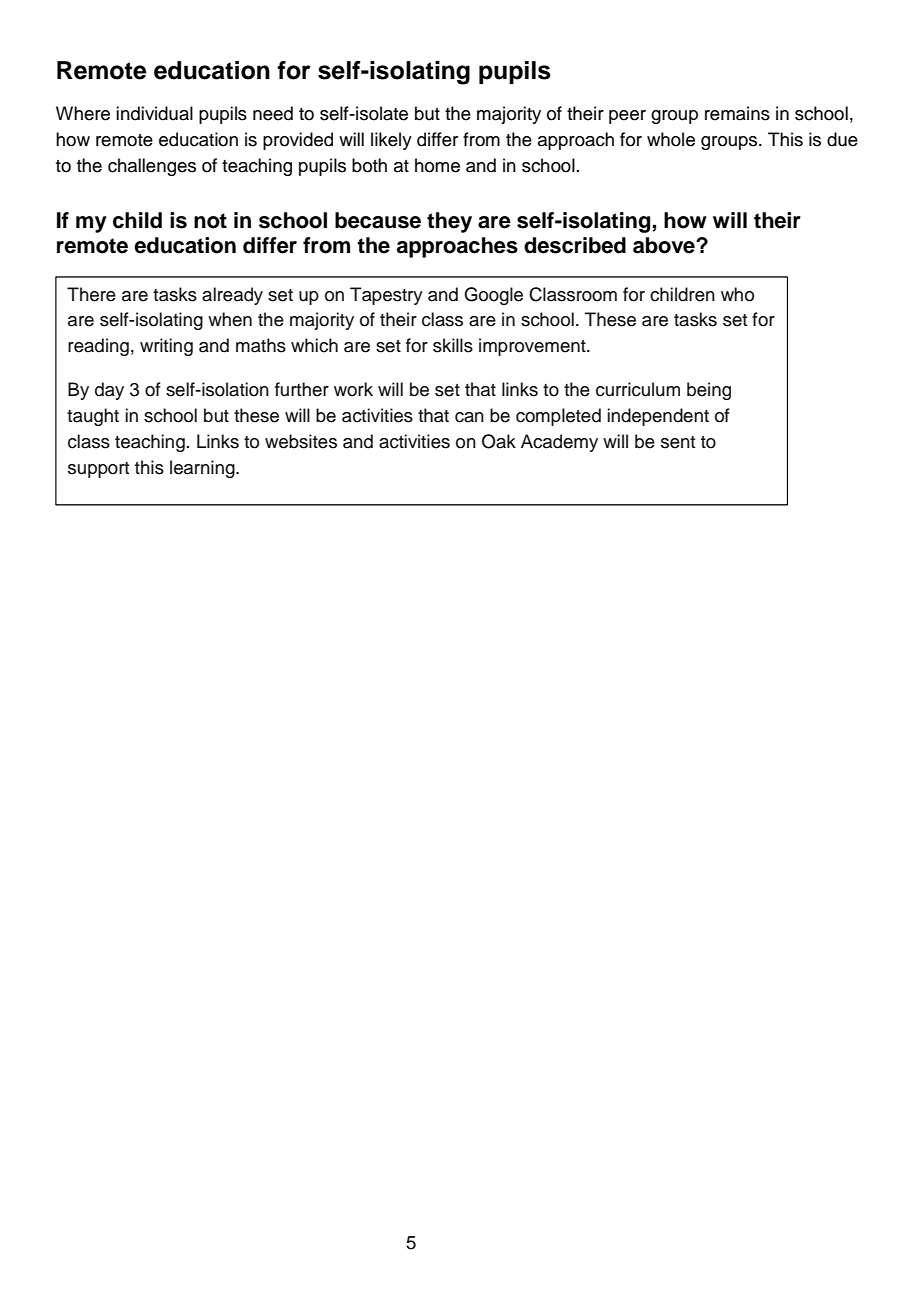 This screenshot has width=924, height=1308. I want to click on work, so click(353, 389).
